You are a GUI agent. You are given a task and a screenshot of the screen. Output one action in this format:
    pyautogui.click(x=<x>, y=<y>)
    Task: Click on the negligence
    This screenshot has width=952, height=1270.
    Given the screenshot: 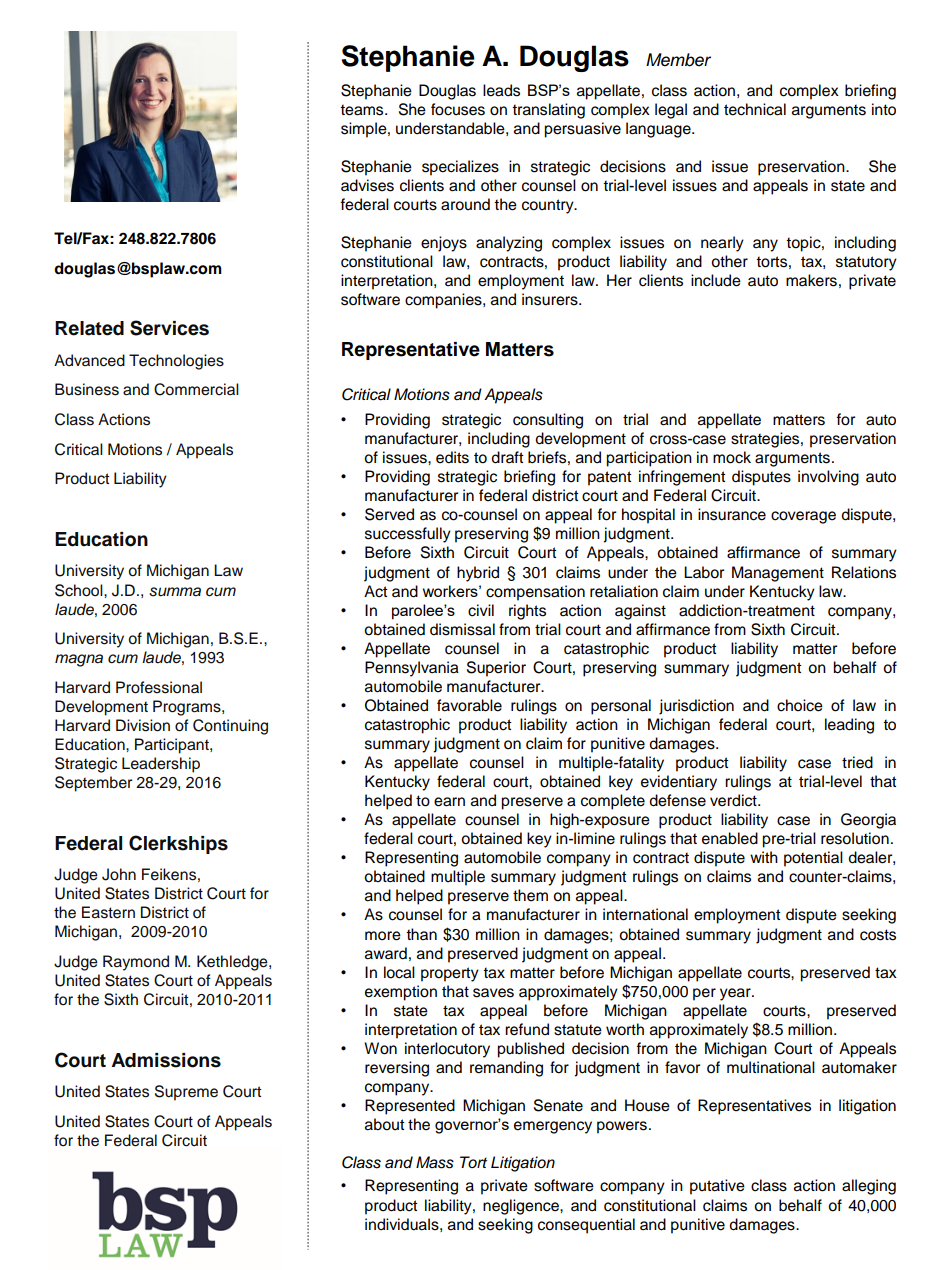 What is the action you would take?
    pyautogui.click(x=522, y=1207)
